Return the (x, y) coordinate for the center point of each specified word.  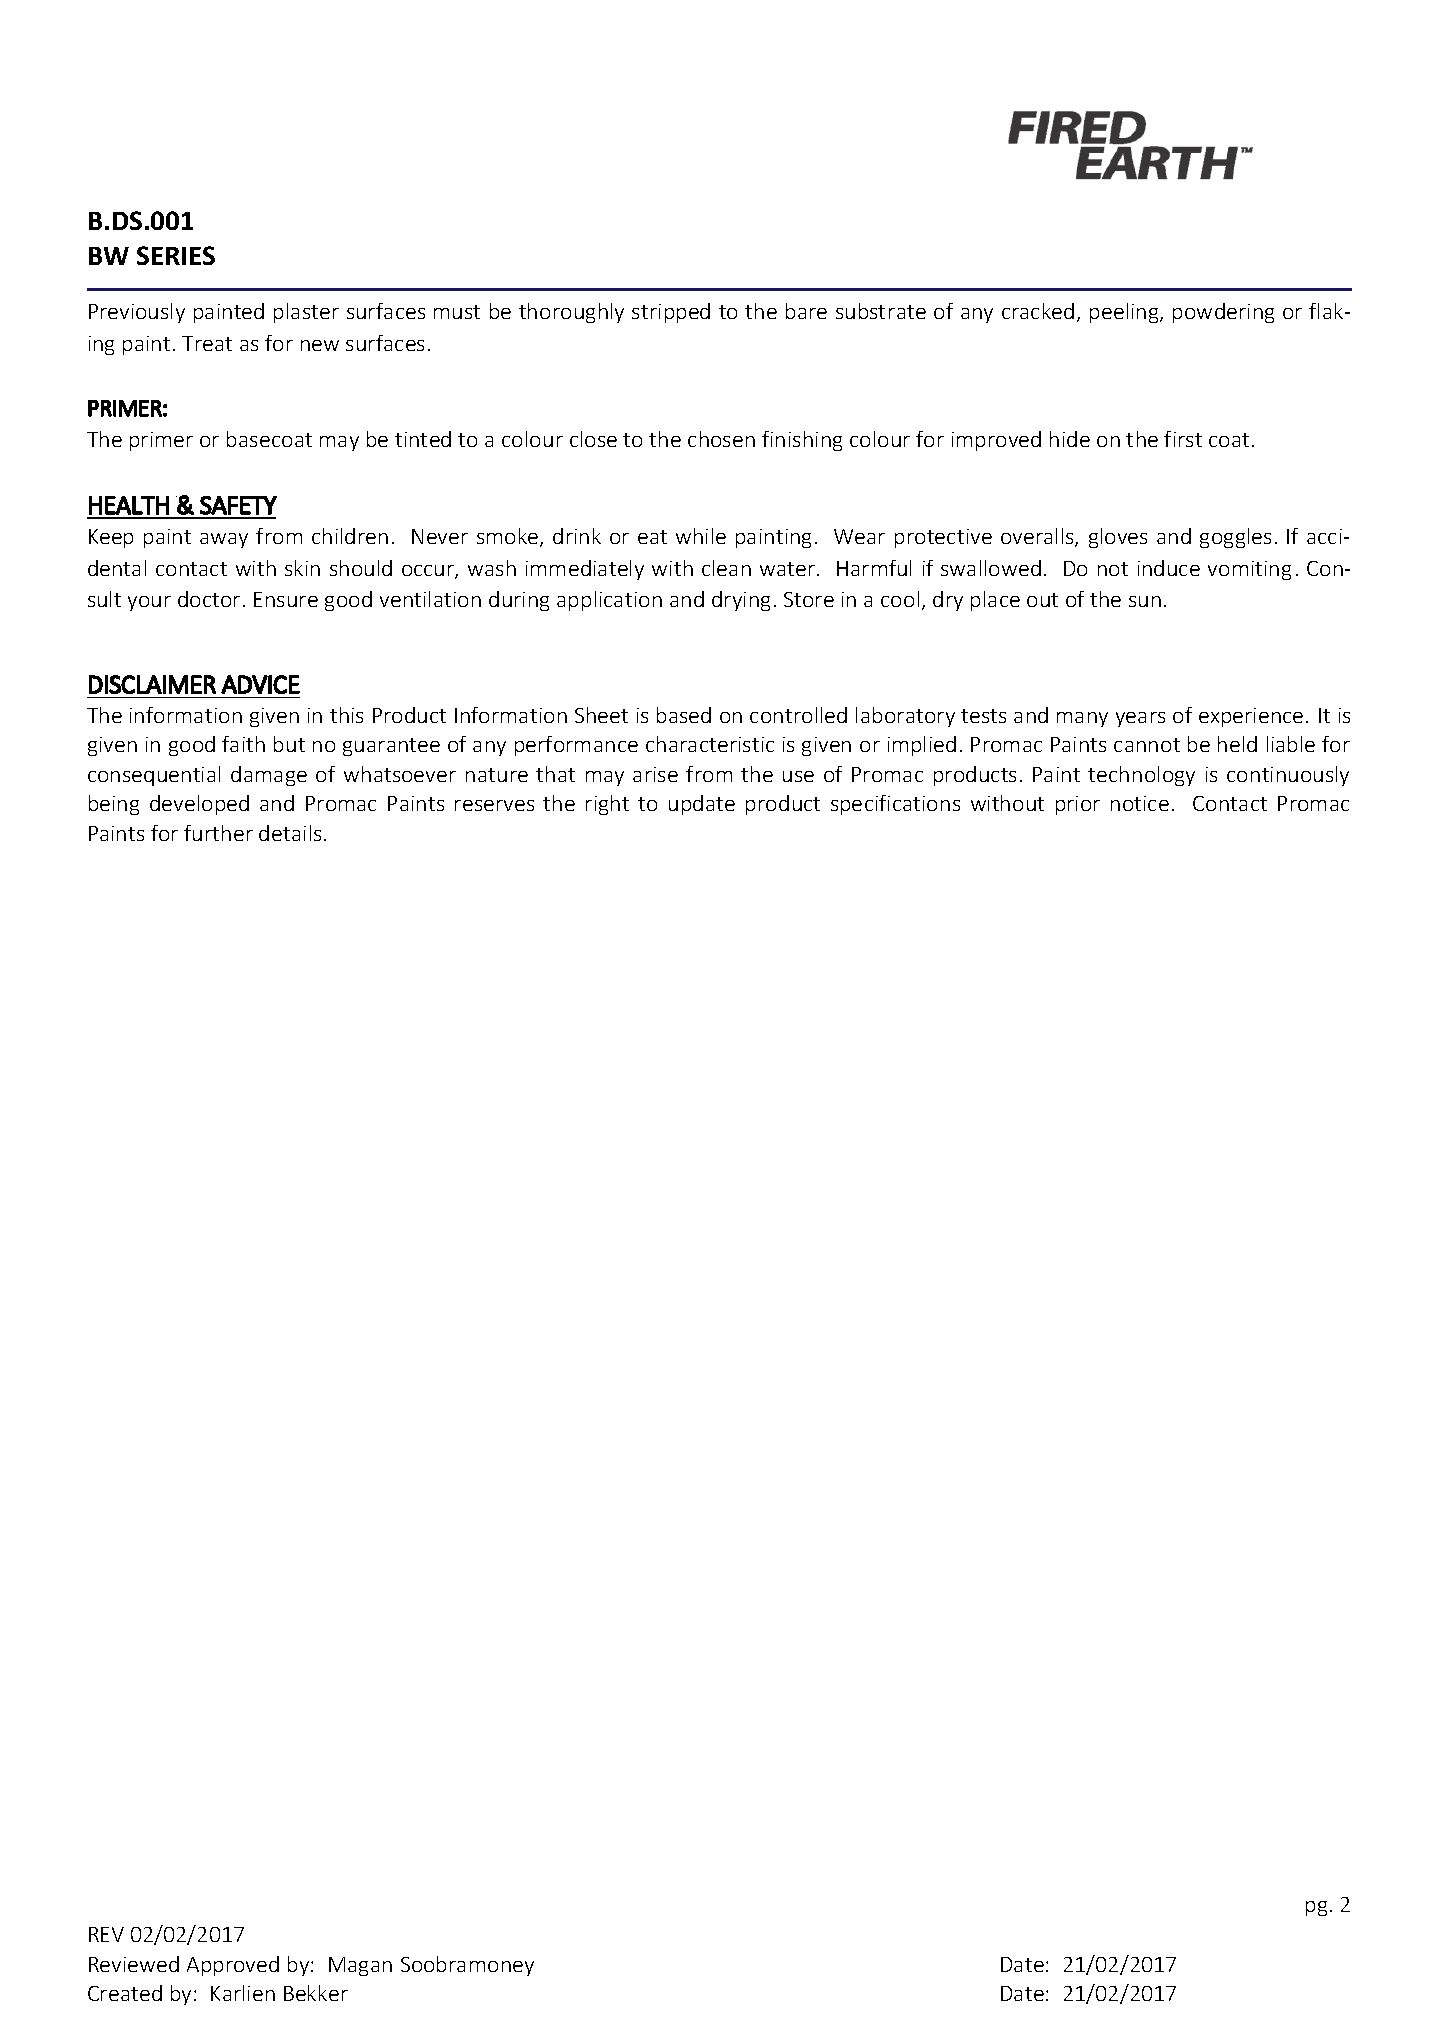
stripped (671, 313)
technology (1141, 776)
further (218, 833)
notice (1140, 803)
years (1140, 719)
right (607, 805)
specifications (895, 805)
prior (1078, 805)
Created (125, 1993)
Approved (233, 1966)
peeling (1125, 313)
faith (243, 744)
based (684, 715)
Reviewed (134, 1964)
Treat (207, 343)
